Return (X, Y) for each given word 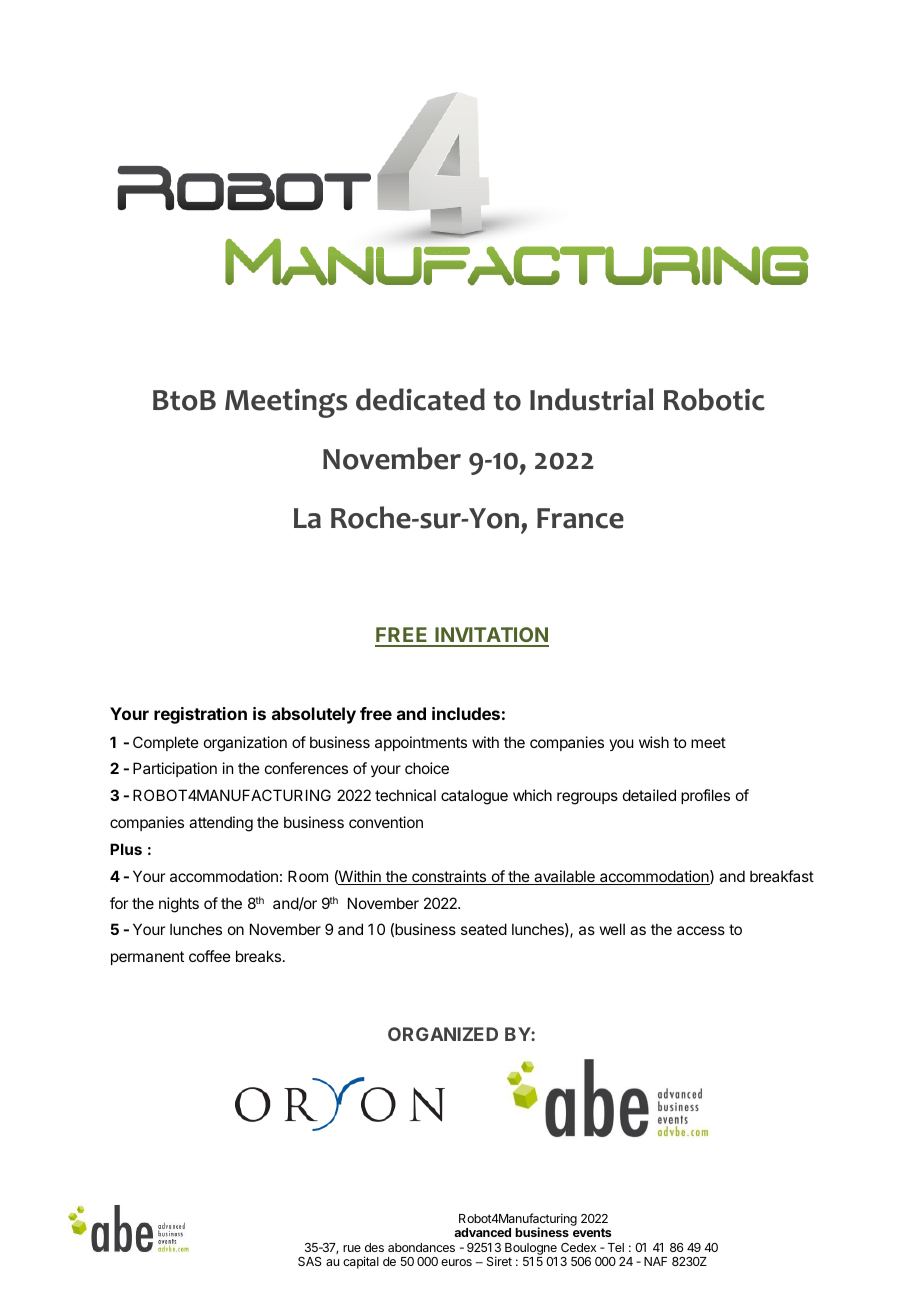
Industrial (591, 399)
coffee (210, 956)
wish (654, 742)
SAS (310, 1261)
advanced (482, 1232)
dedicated (420, 399)
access (701, 930)
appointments (421, 743)
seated (484, 929)
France (580, 518)
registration (200, 715)
